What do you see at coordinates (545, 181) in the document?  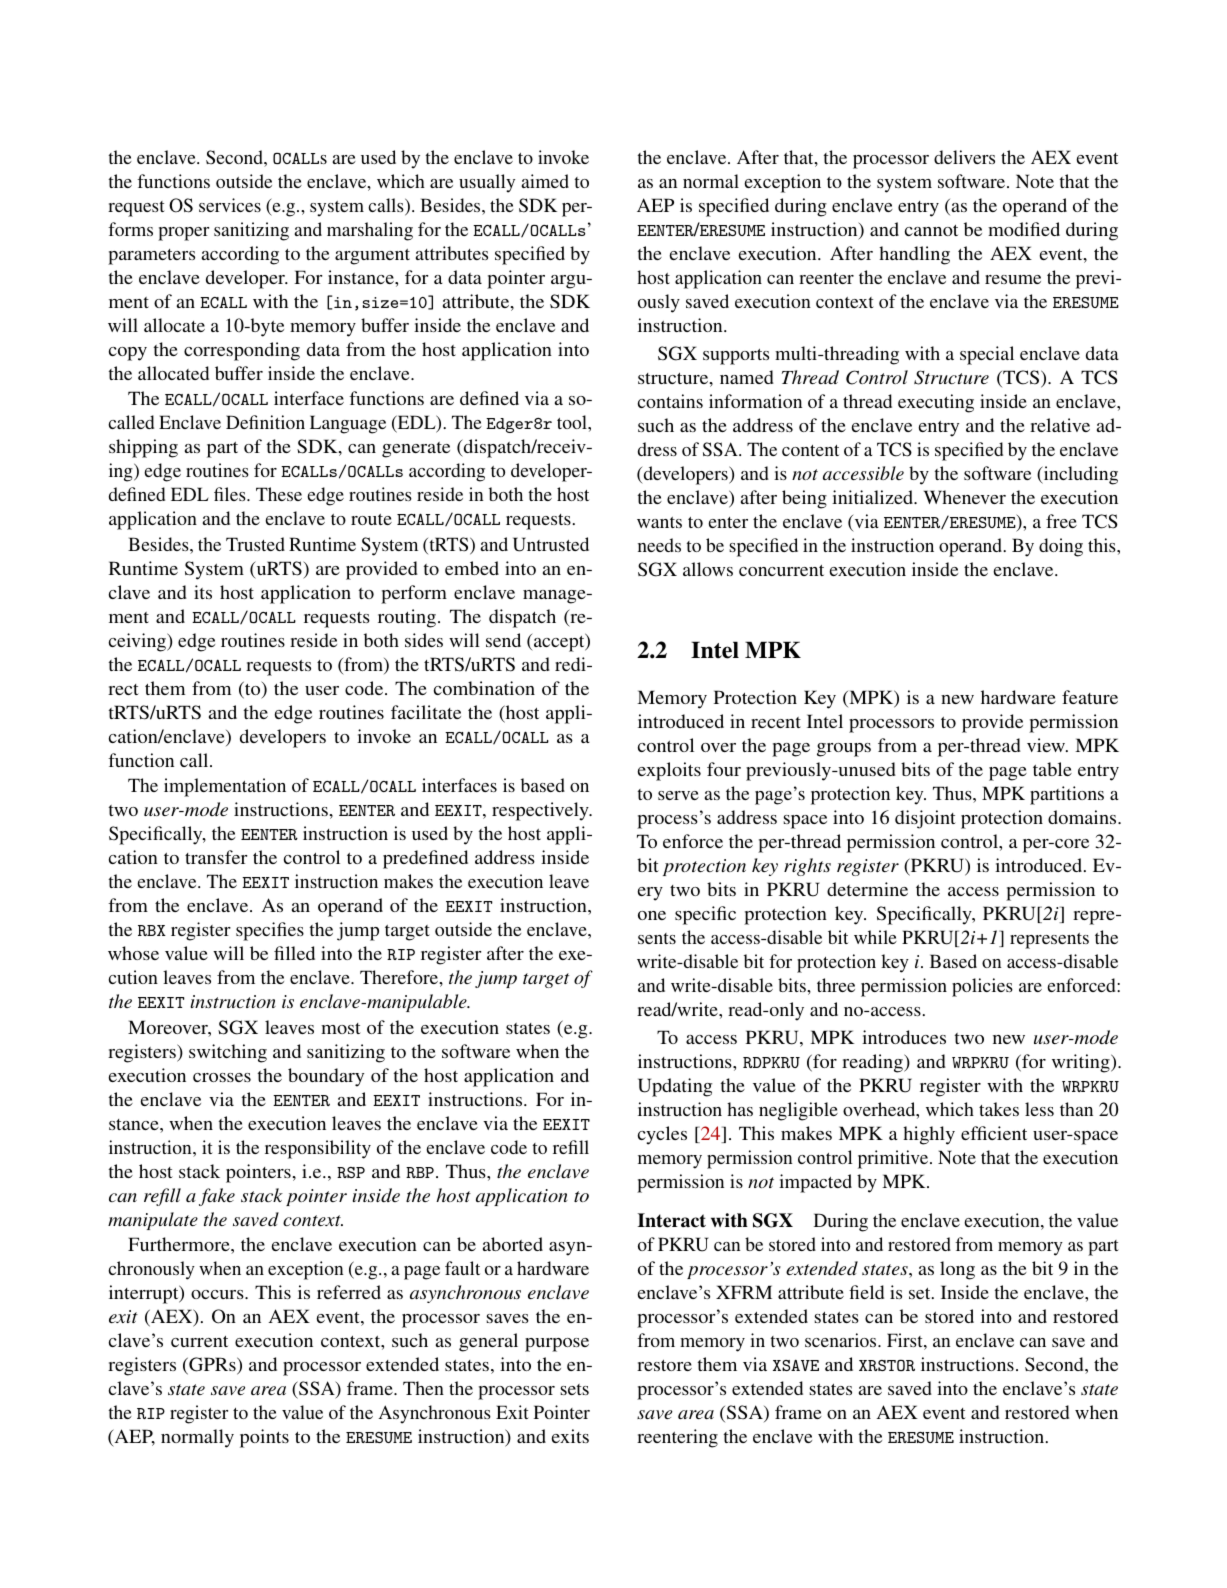 I see `aimed` at bounding box center [545, 181].
